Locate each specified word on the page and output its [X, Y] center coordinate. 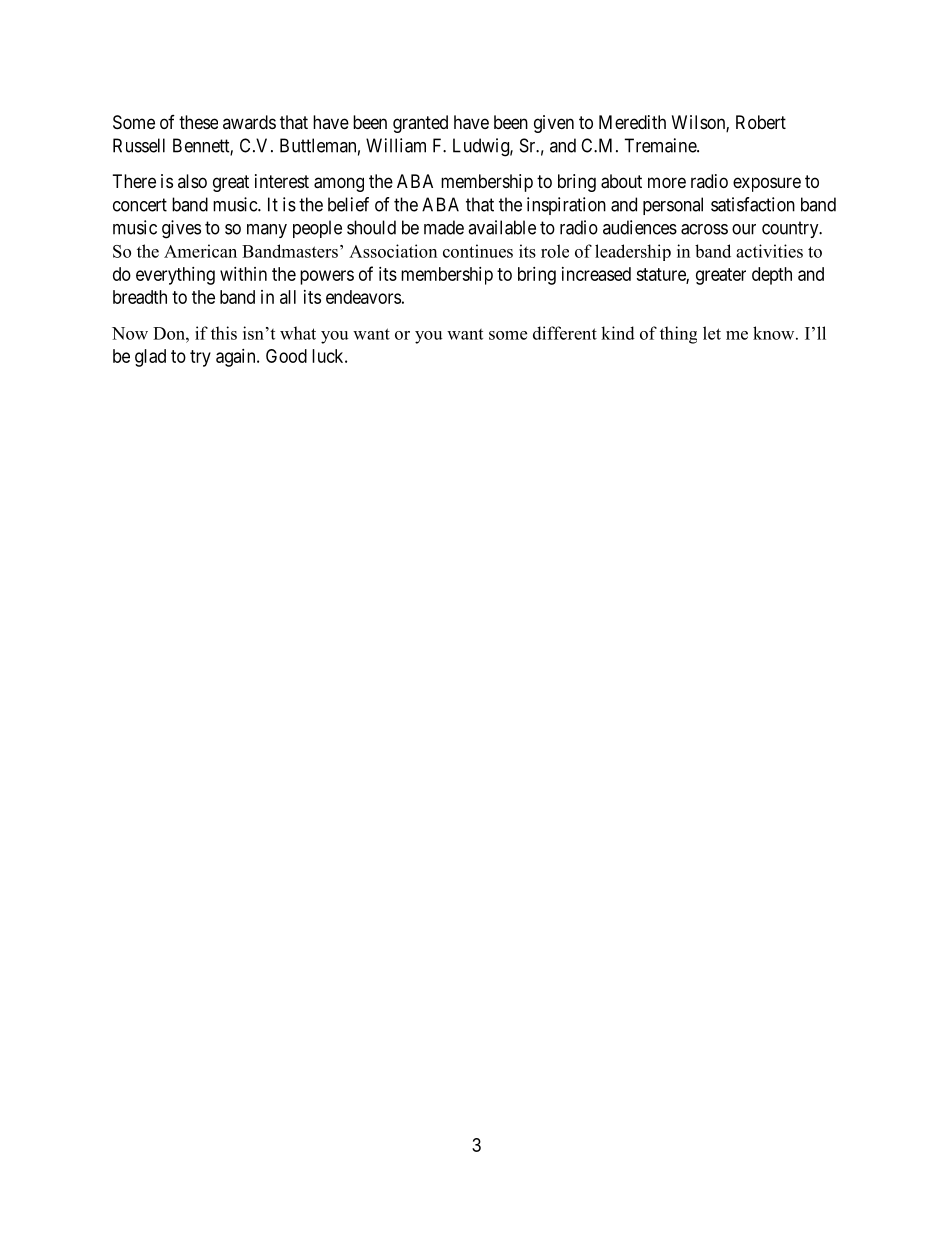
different [565, 333]
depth [772, 276]
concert [140, 205]
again [237, 358]
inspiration [566, 206]
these [198, 122]
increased [596, 274]
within [243, 274]
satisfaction [753, 204]
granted [420, 124]
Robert [761, 122]
